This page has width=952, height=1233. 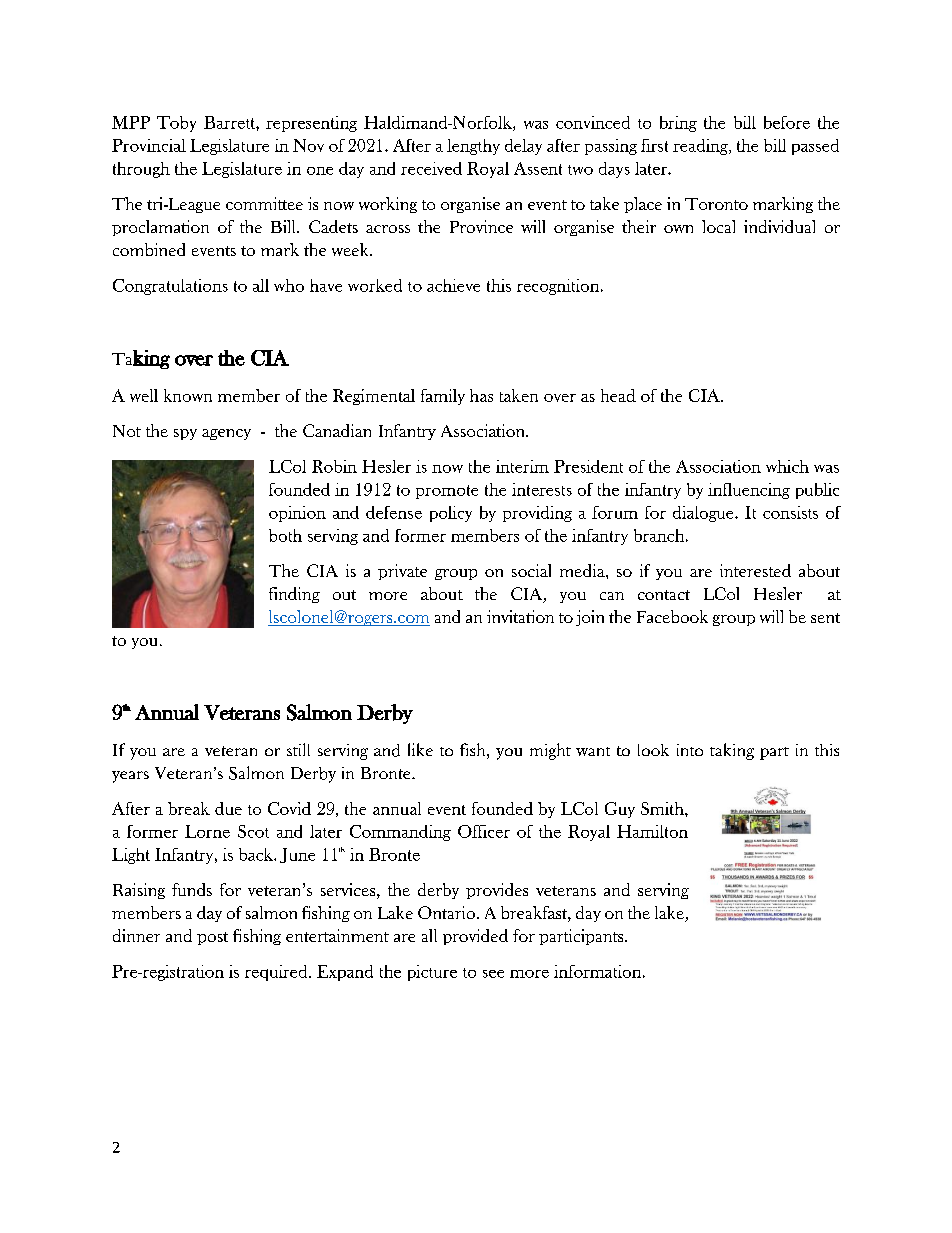 What do you see at coordinates (652, 831) in the page?
I see `Hamilton` at bounding box center [652, 831].
